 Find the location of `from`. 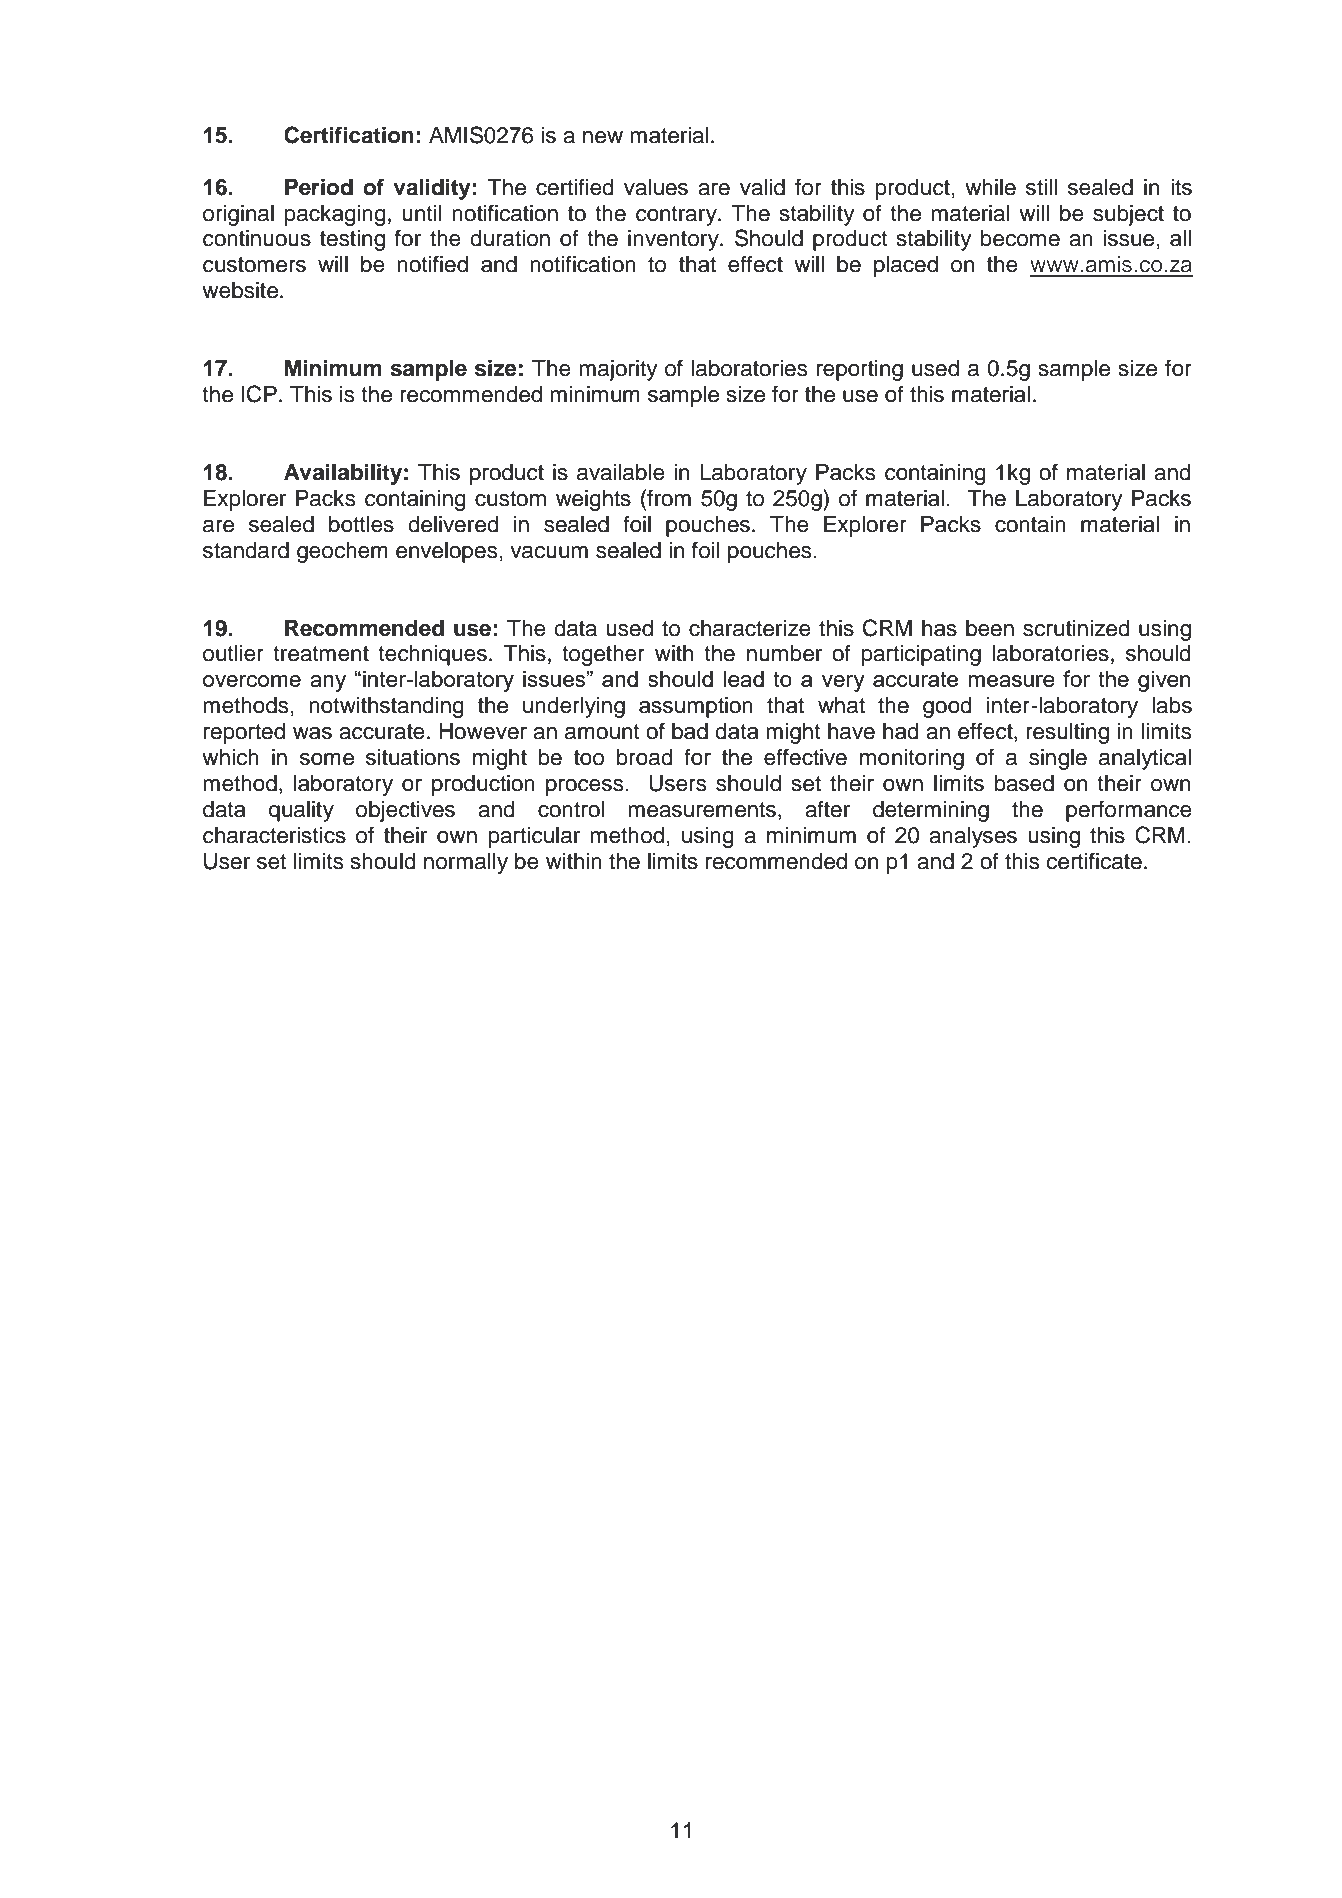

from is located at coordinates (668, 498).
